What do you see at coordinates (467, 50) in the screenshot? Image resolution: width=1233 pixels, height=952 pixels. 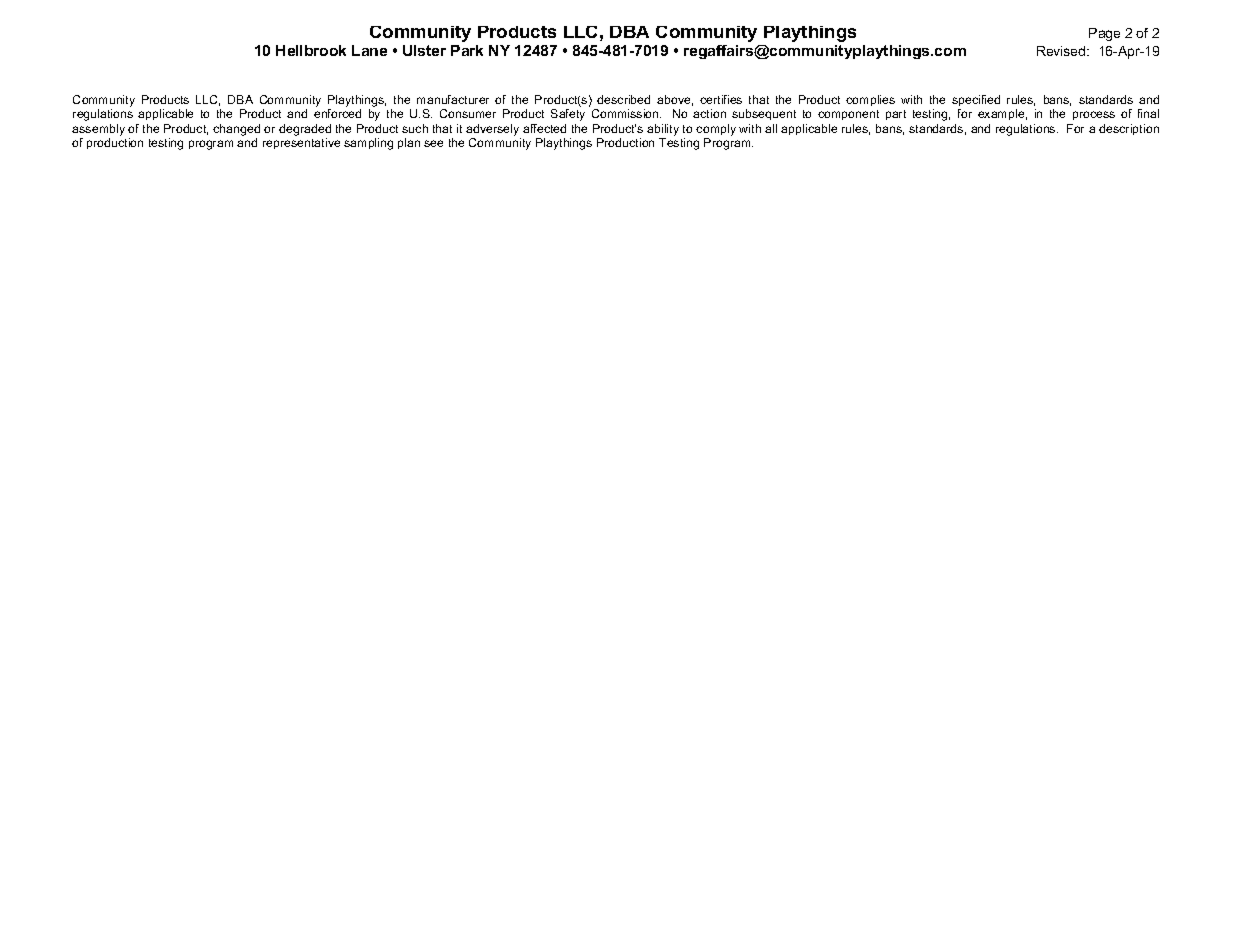 I see `Park` at bounding box center [467, 50].
